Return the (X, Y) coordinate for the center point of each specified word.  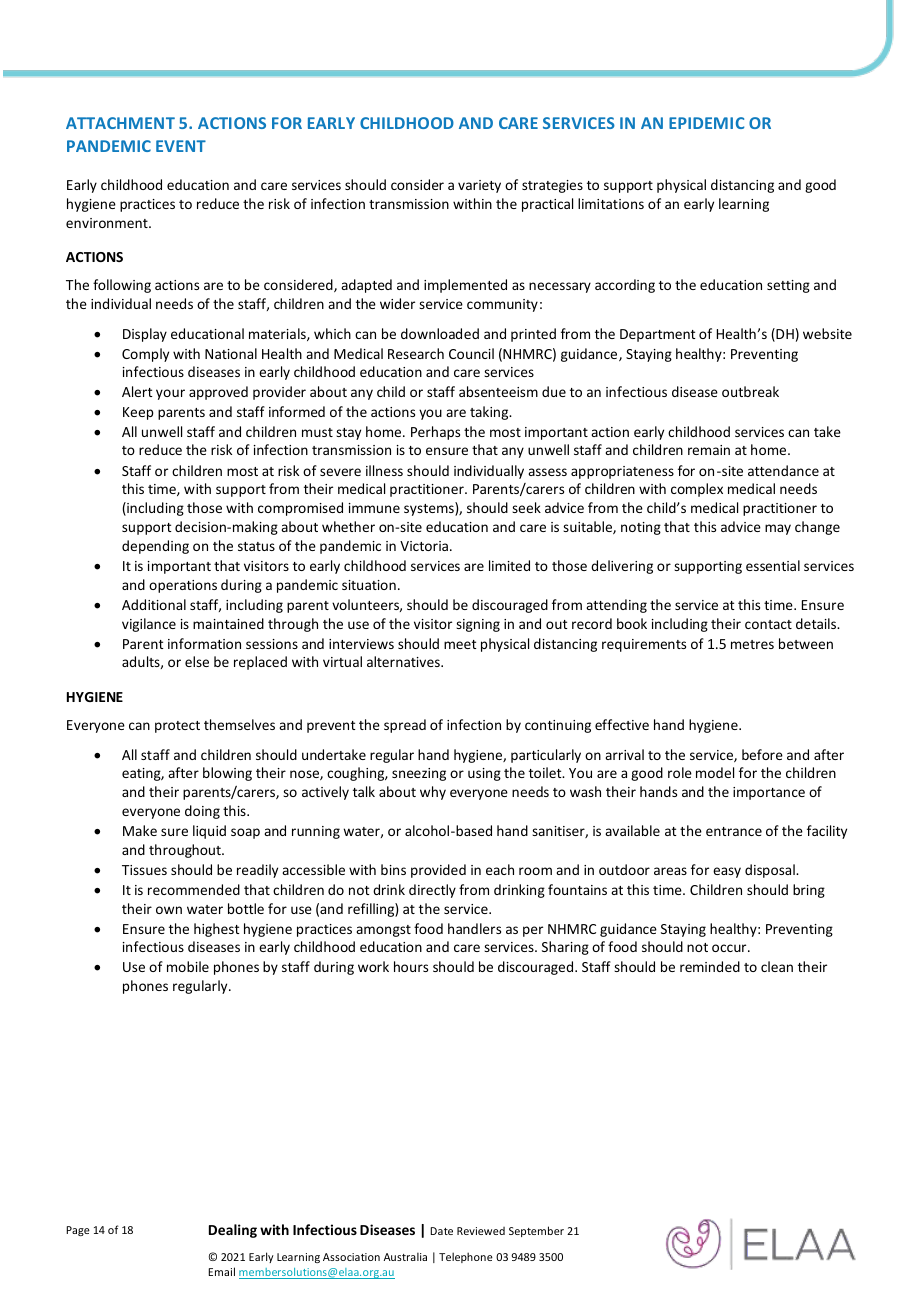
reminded (710, 966)
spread (405, 726)
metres (752, 644)
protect (177, 727)
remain (709, 450)
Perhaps (435, 433)
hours (411, 966)
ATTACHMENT (120, 123)
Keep (138, 413)
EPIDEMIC (706, 123)
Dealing (233, 1231)
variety (479, 186)
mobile (188, 966)
